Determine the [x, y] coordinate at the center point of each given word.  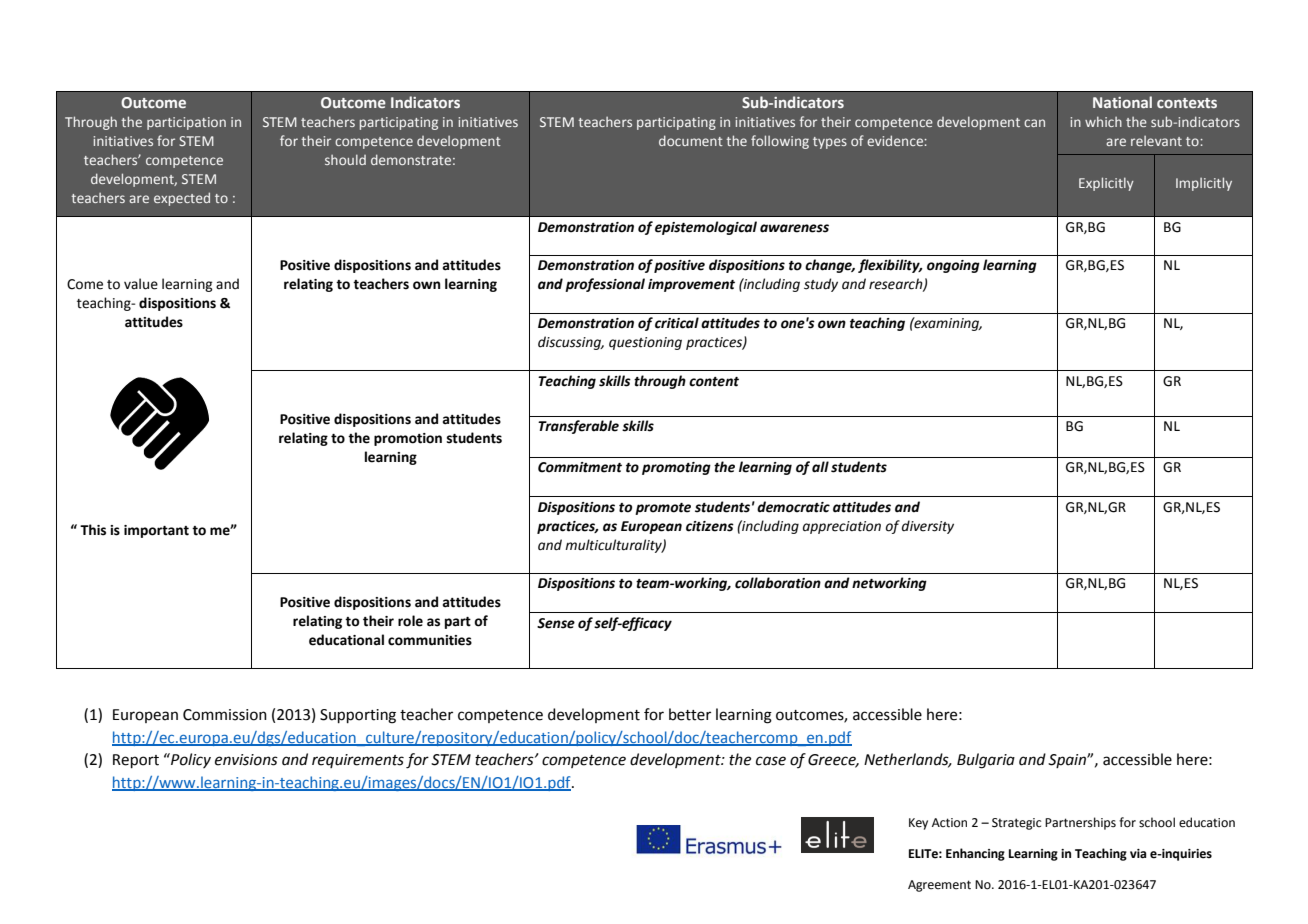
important [156, 531]
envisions [246, 760]
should [345, 159]
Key [918, 824]
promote [663, 509]
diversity [928, 527]
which [1103, 121]
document [691, 140]
